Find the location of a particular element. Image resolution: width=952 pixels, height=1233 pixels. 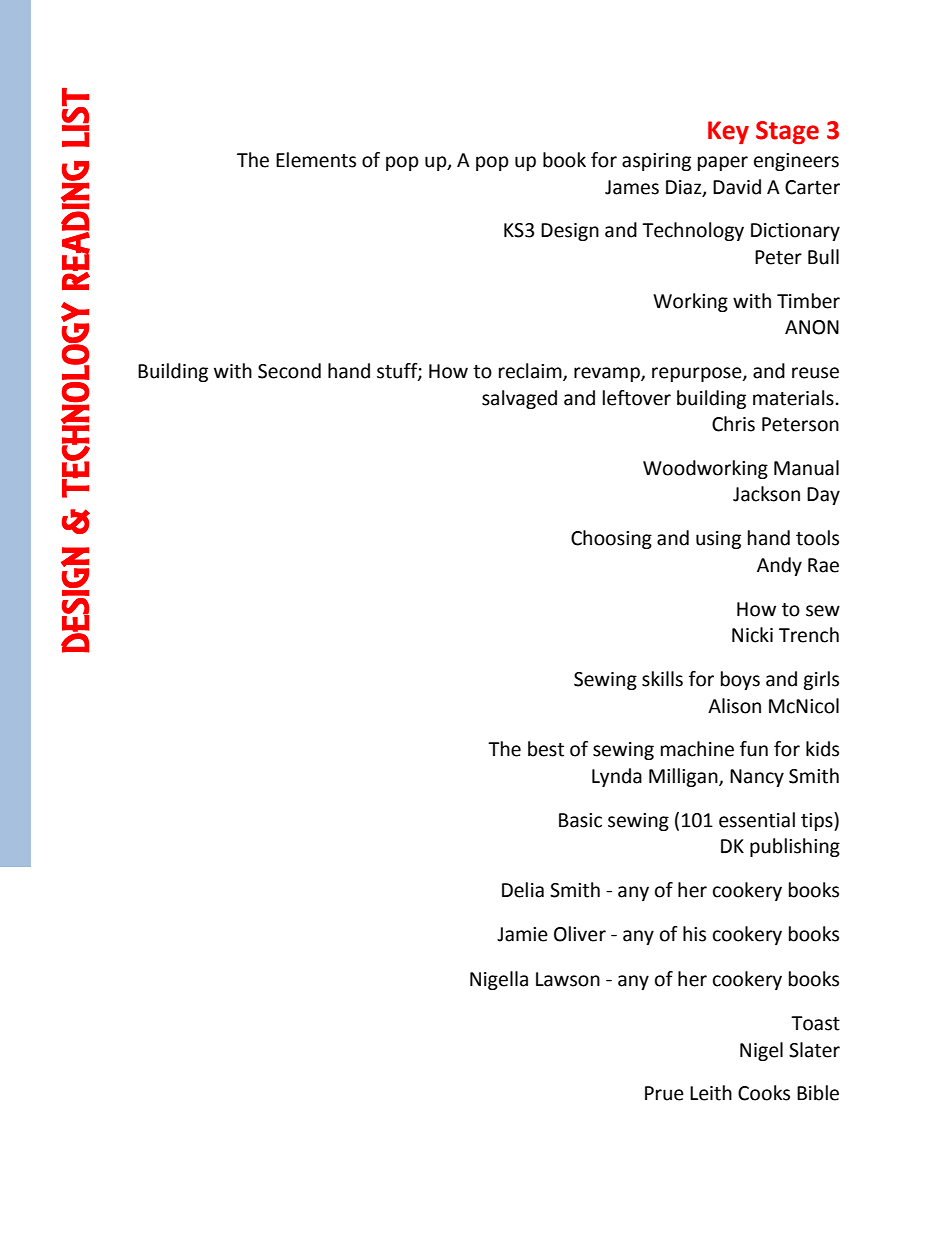

salvaged is located at coordinates (519, 399).
